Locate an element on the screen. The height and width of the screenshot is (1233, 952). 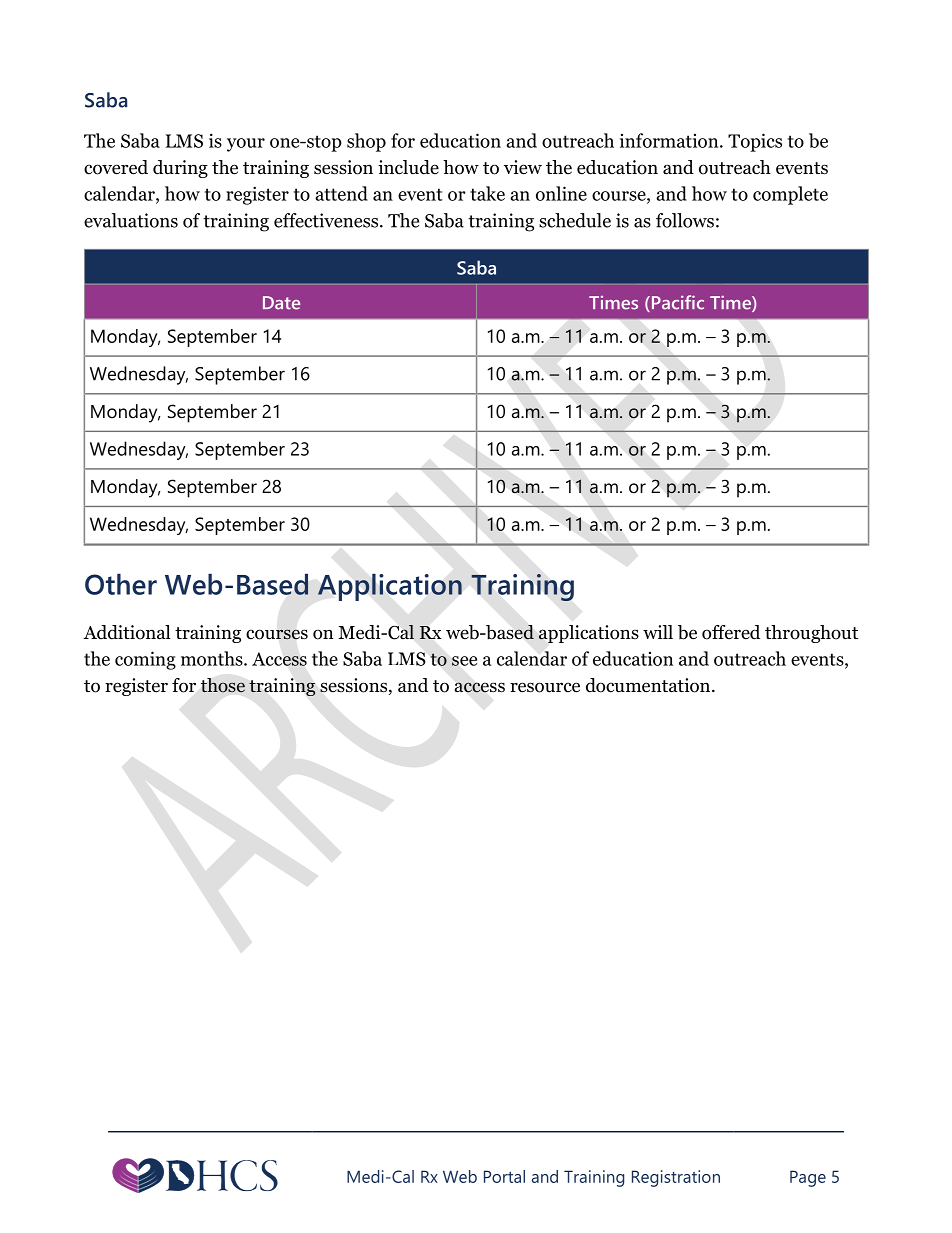
Portal is located at coordinates (504, 1176).
